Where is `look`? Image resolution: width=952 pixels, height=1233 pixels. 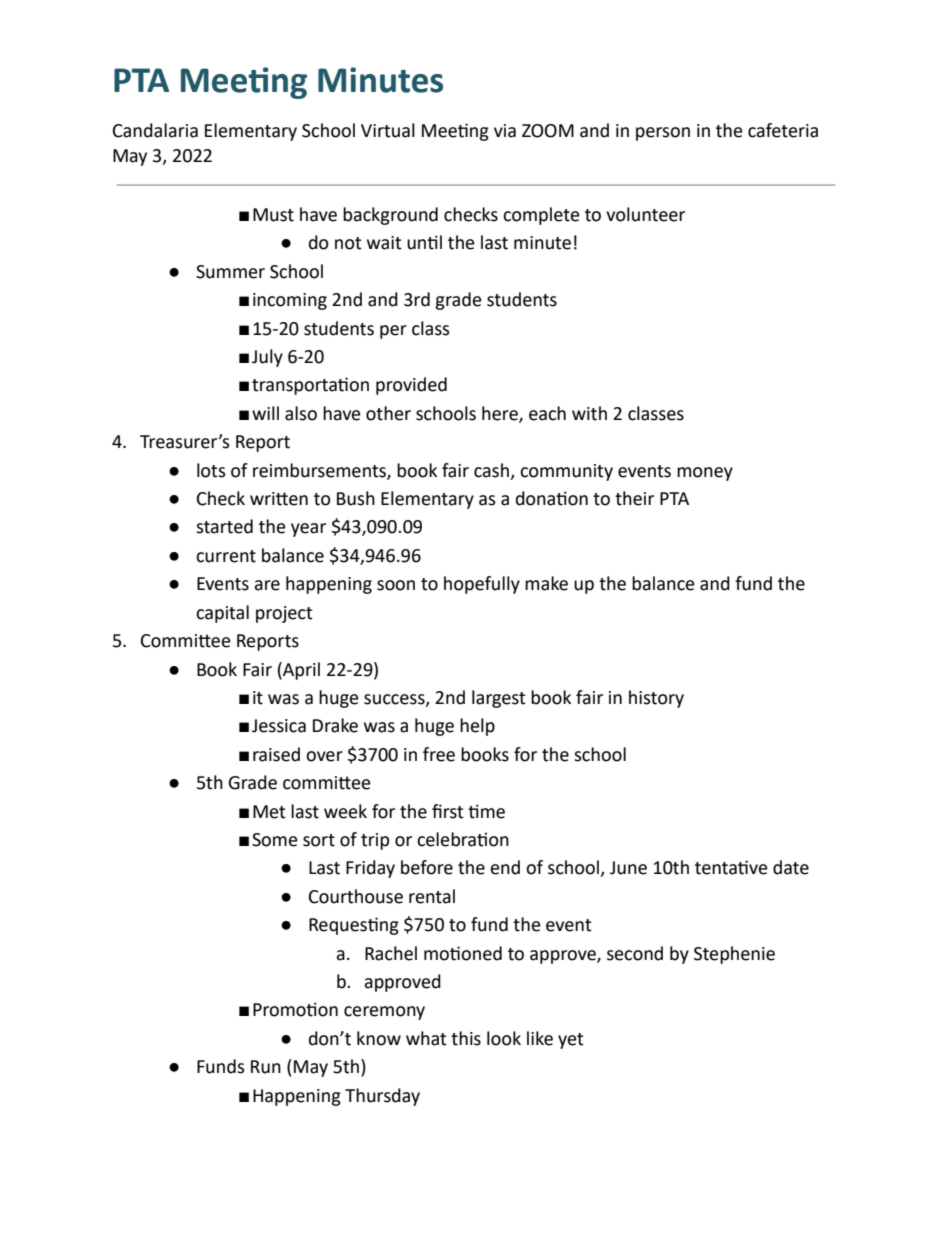 look is located at coordinates (504, 1038).
